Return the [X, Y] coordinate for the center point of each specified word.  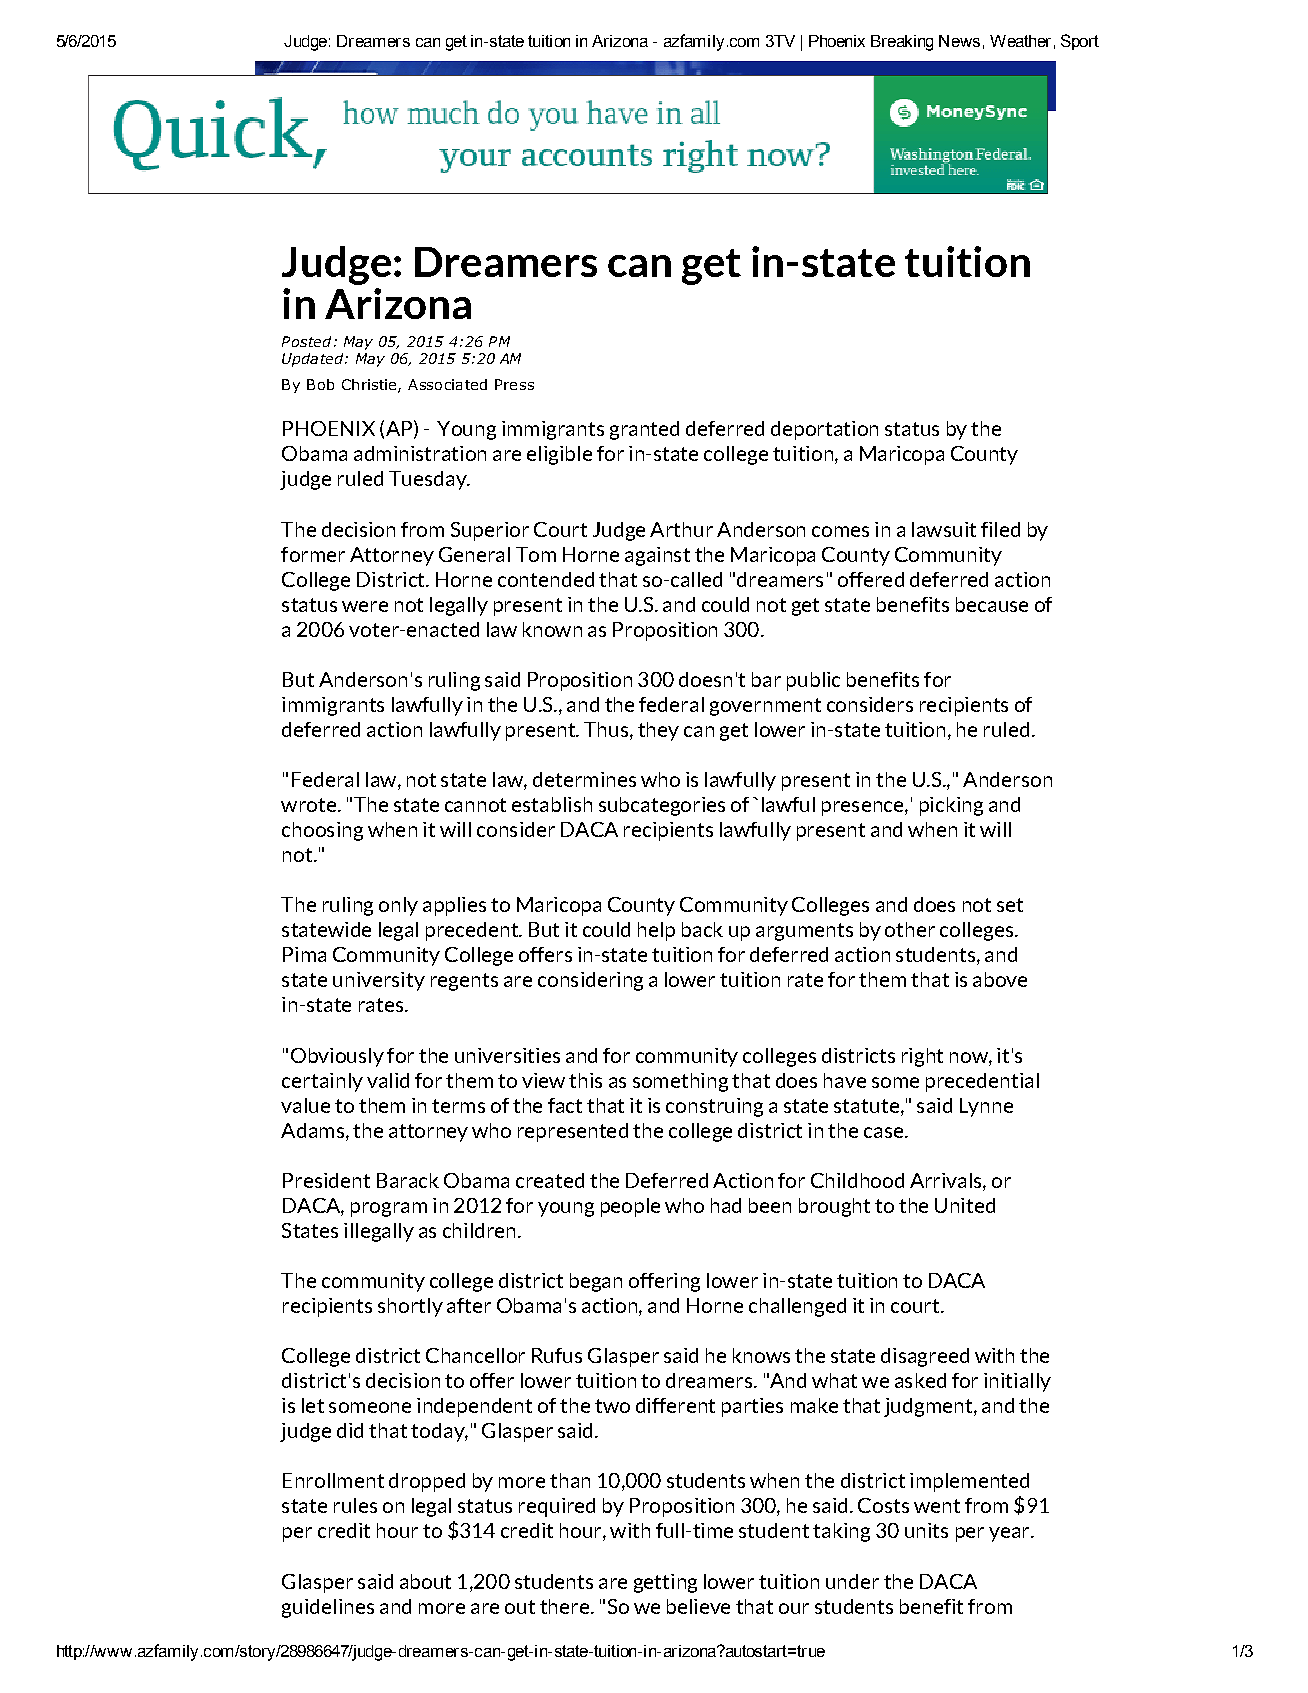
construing [714, 1107]
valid [388, 1080]
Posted [306, 341]
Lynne [986, 1107]
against [657, 556]
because [992, 604]
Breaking [902, 43]
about [425, 1581]
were [365, 606]
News [959, 41]
